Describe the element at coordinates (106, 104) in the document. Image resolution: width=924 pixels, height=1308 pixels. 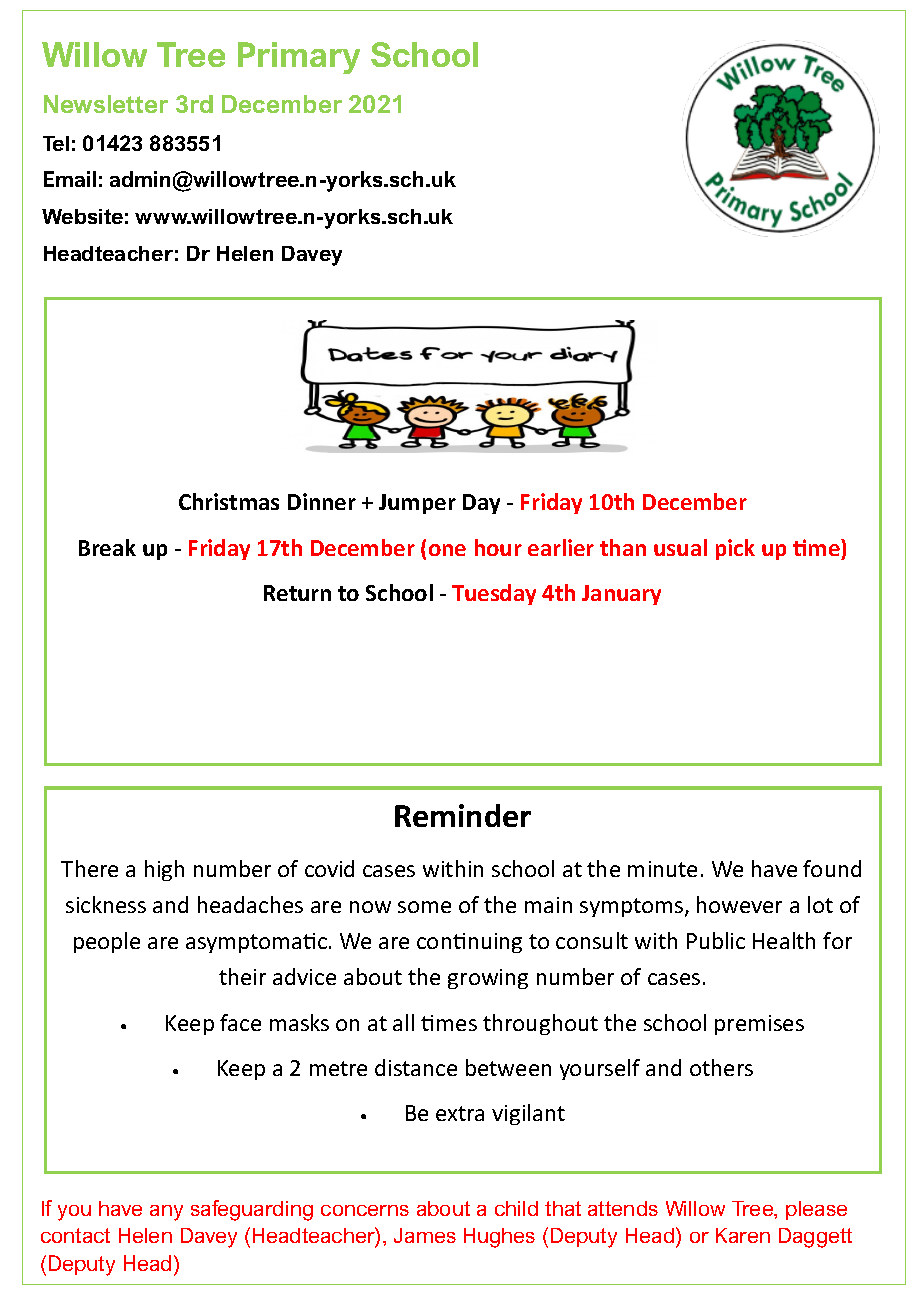
I see `Newsletter` at that location.
